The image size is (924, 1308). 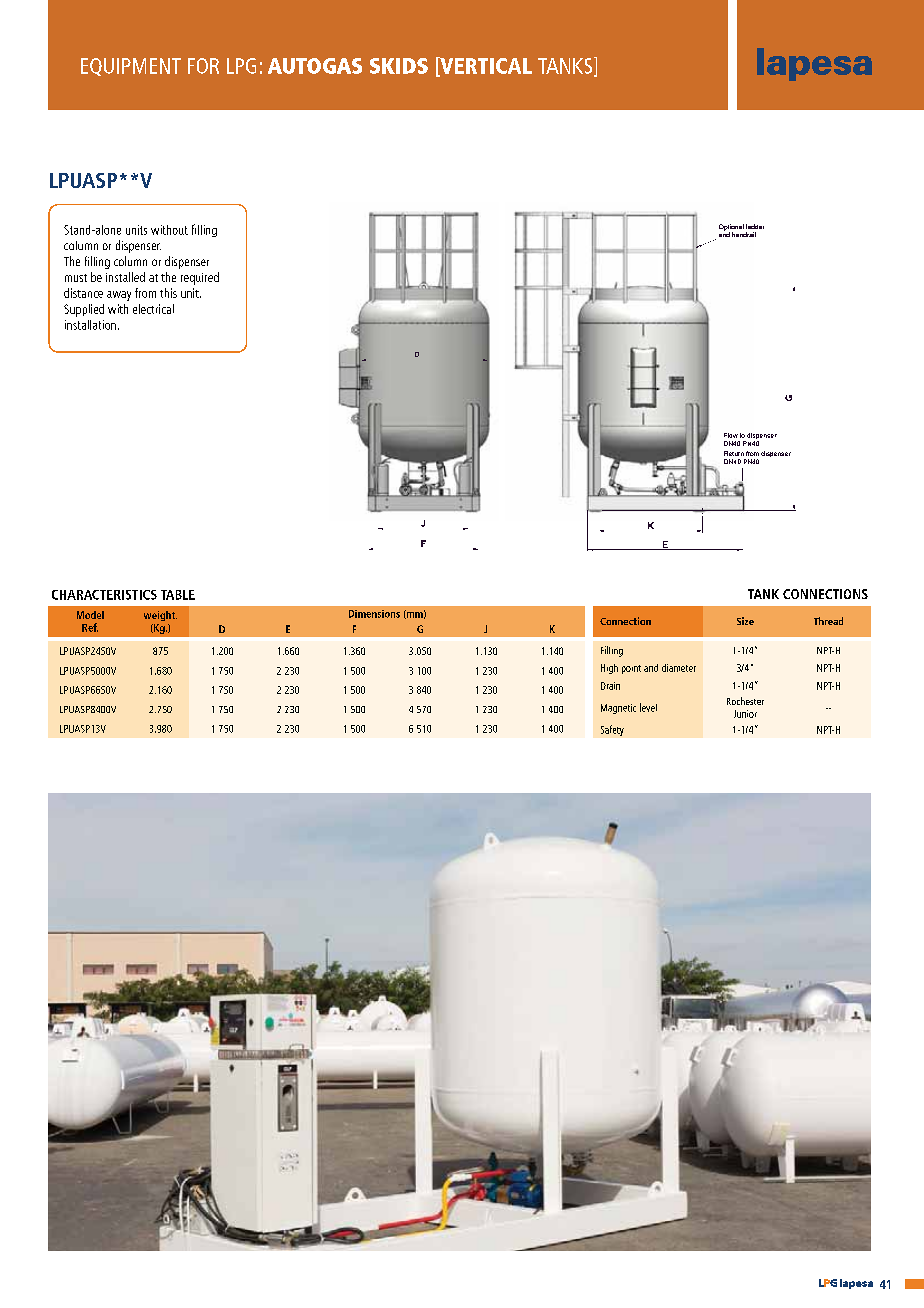 I want to click on EQUIPMENT, so click(x=131, y=67).
